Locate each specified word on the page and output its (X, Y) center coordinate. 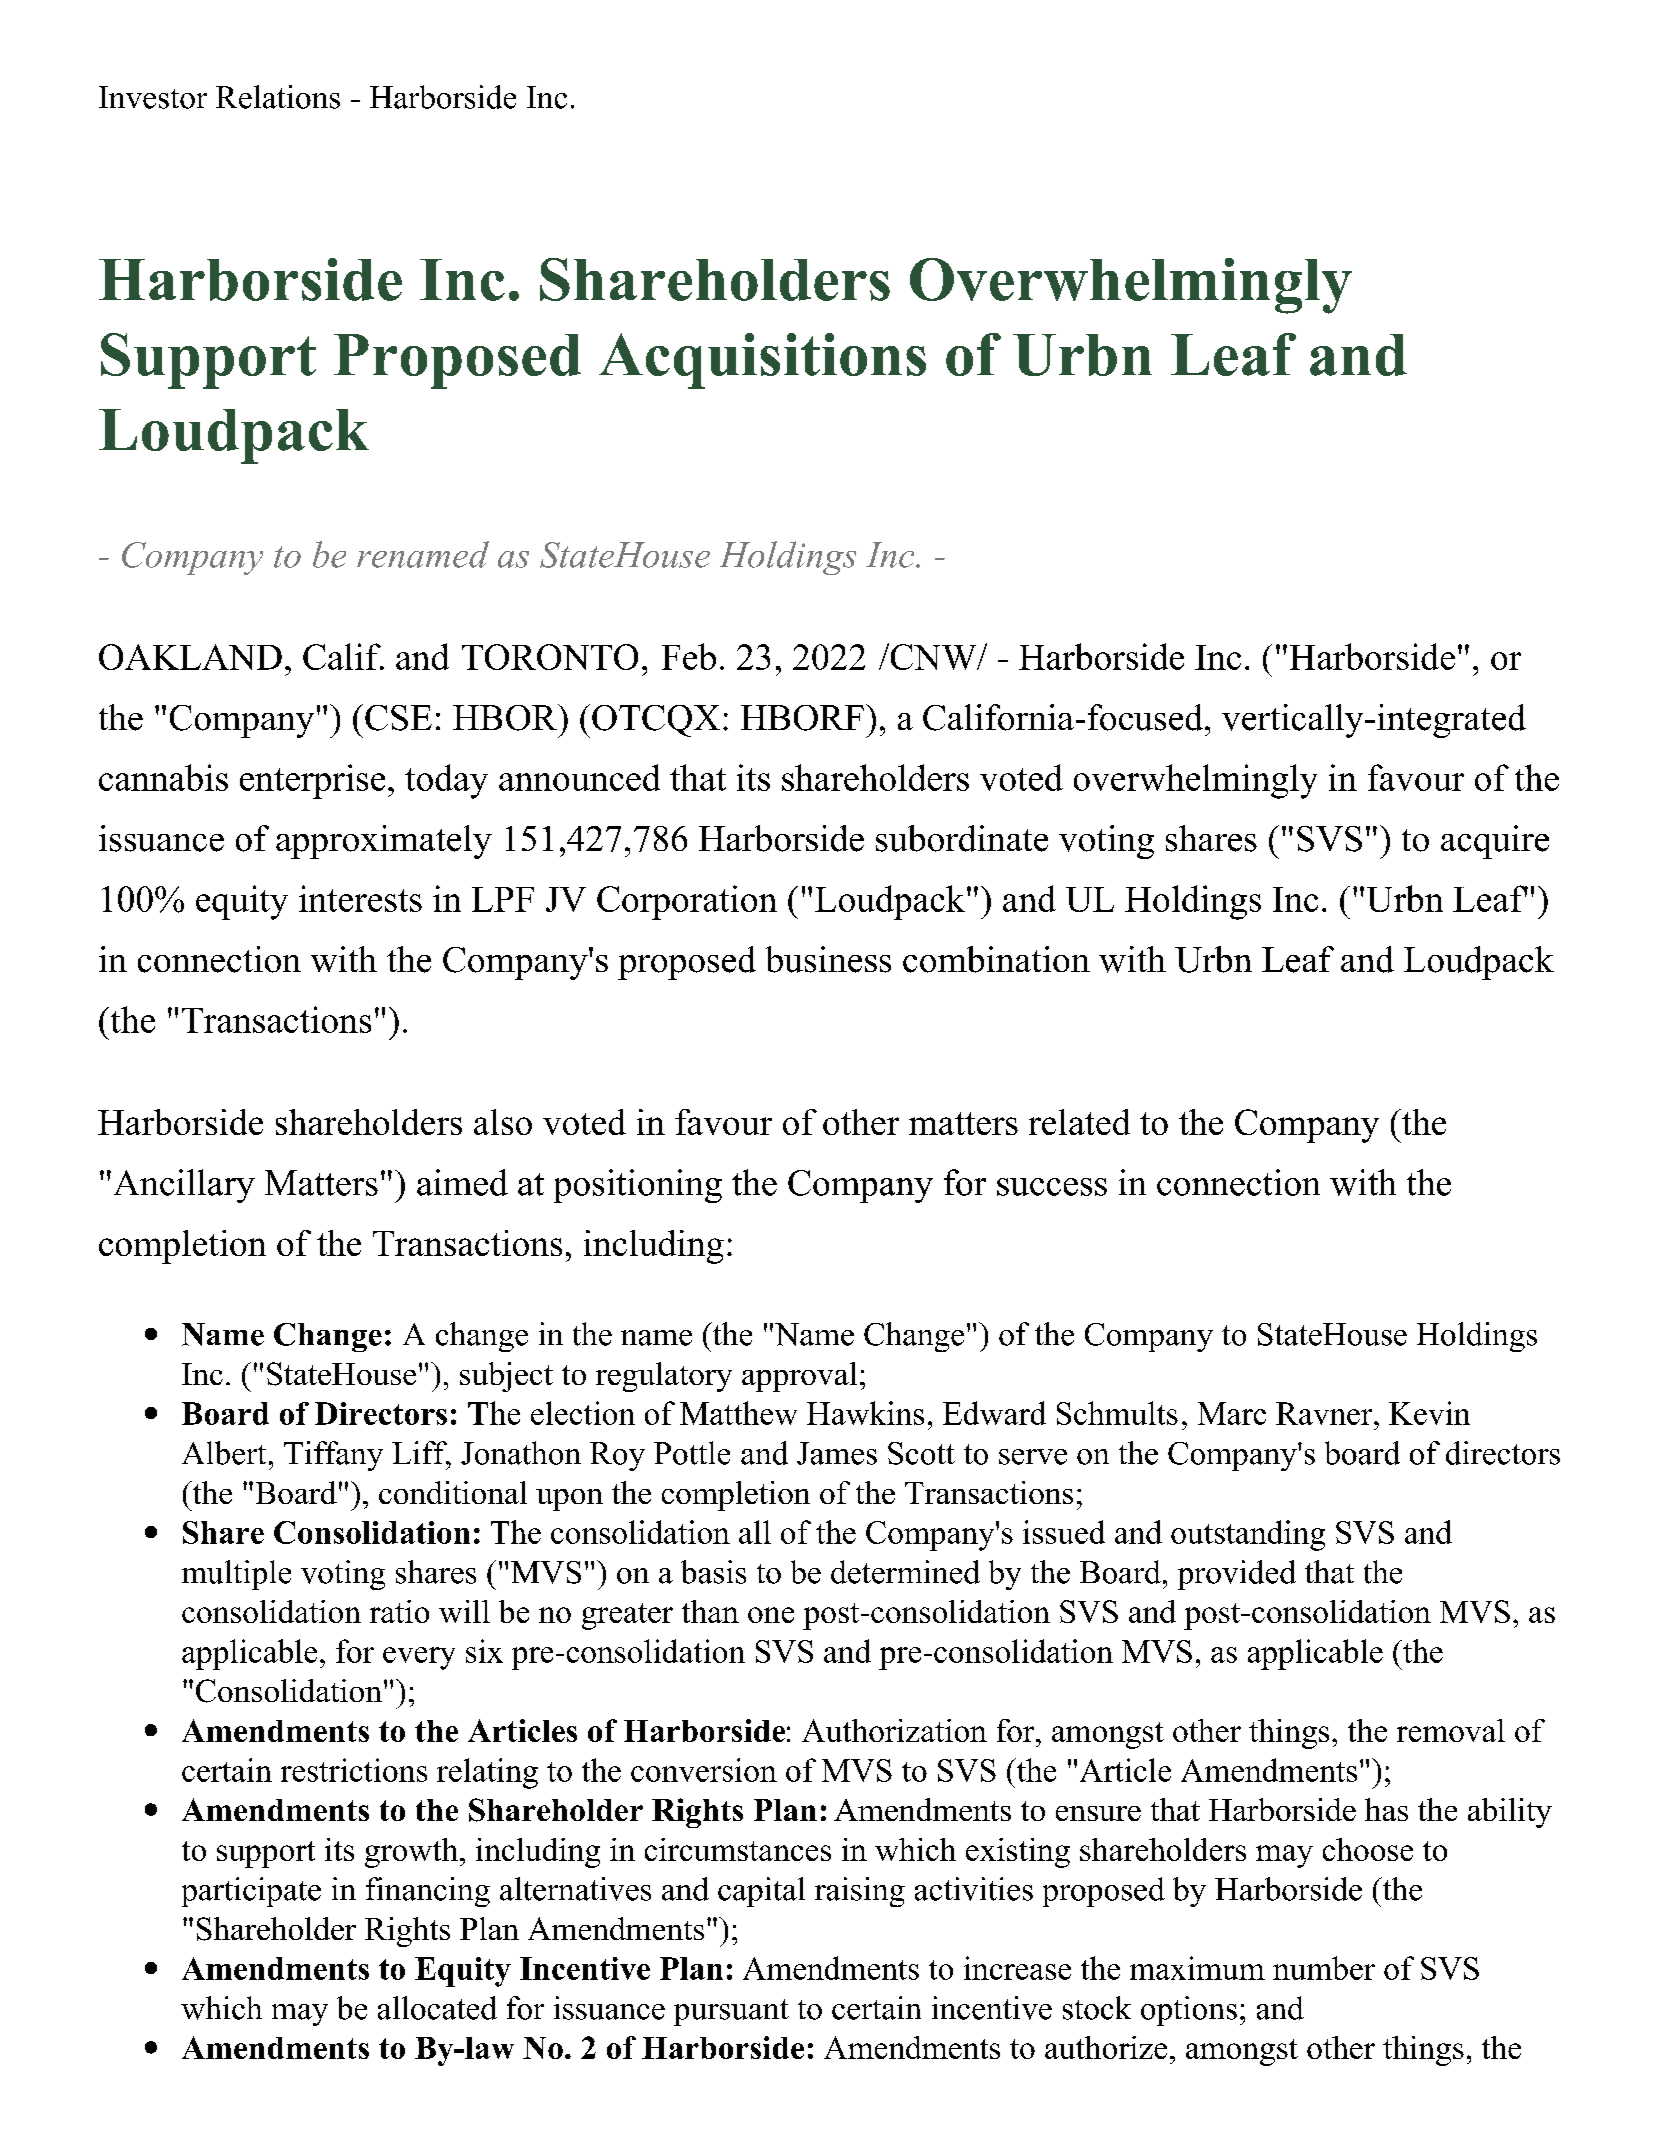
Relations (278, 97)
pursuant (731, 2012)
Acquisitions (762, 361)
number (1324, 1968)
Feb (689, 656)
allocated (437, 2008)
